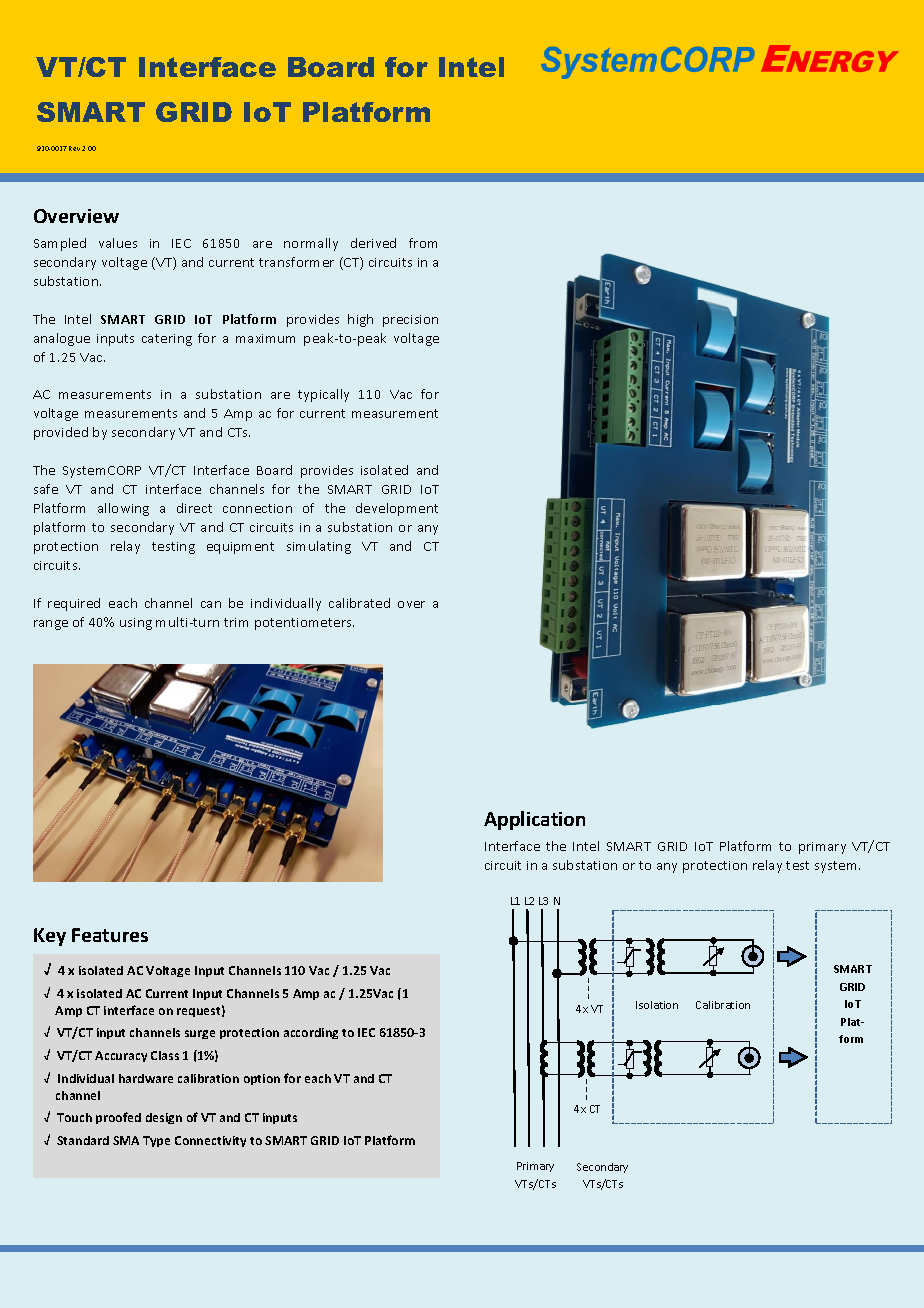  What do you see at coordinates (373, 243) in the document?
I see `derived` at bounding box center [373, 243].
